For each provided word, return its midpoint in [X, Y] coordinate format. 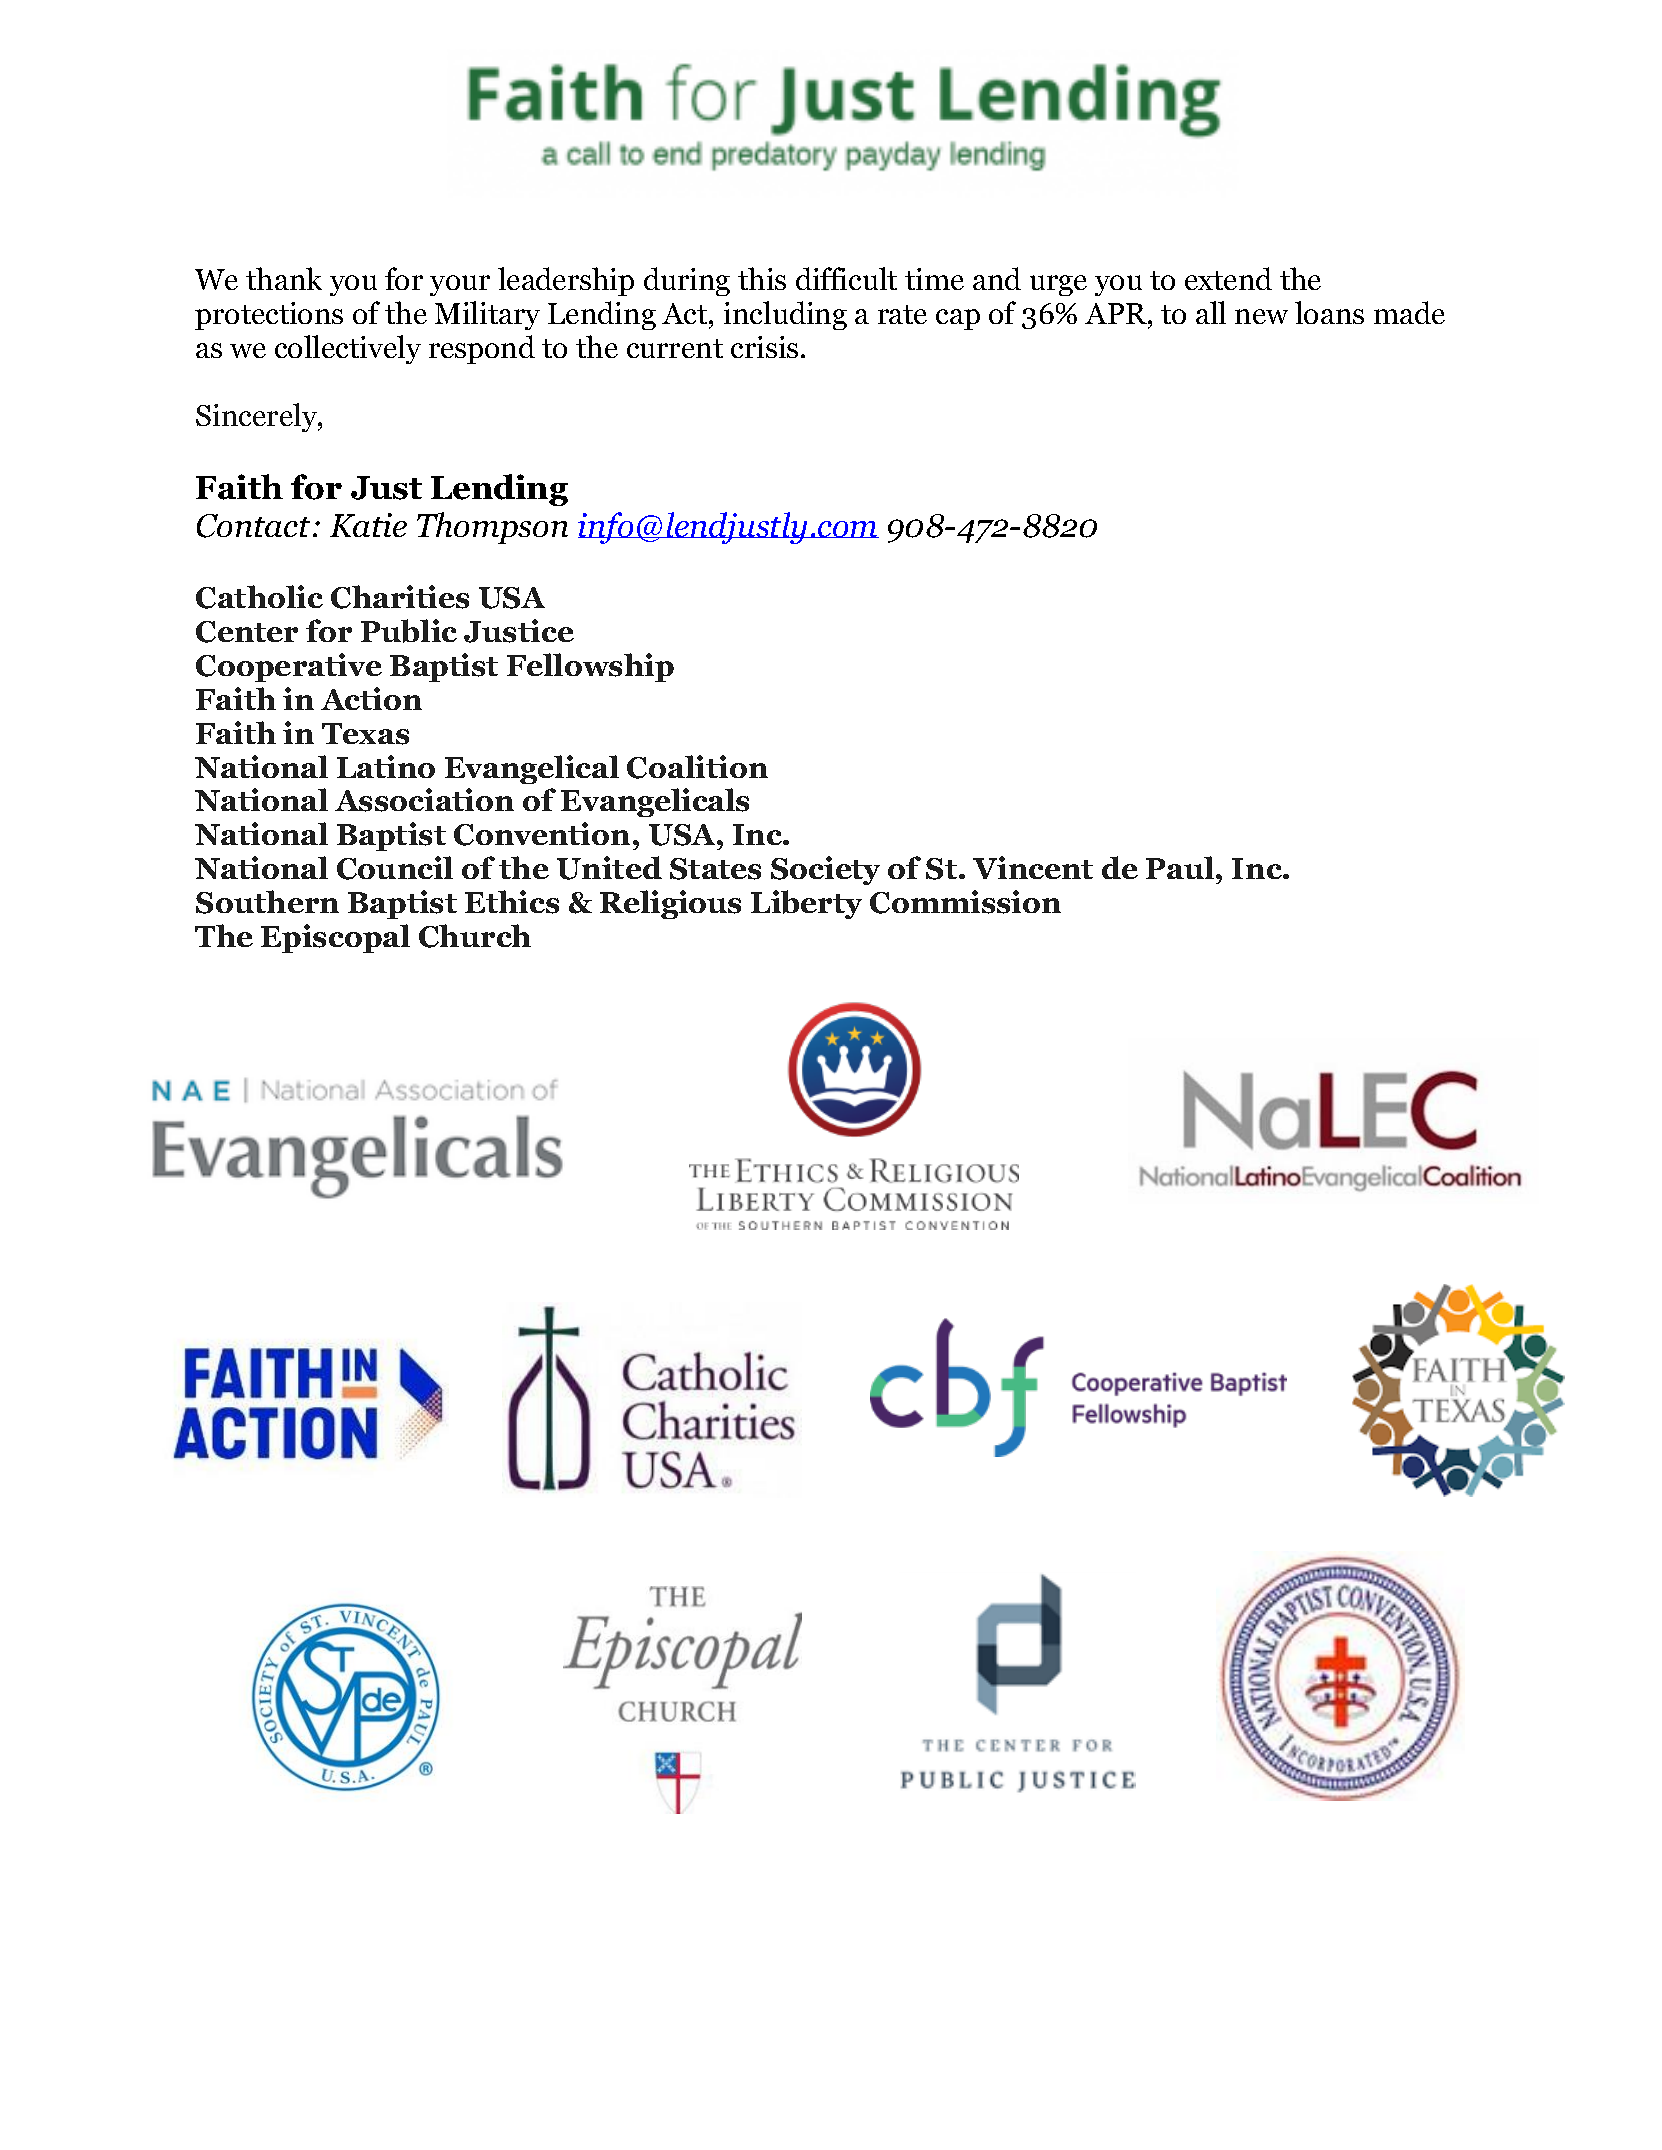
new [1261, 316]
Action [371, 698]
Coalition [697, 767]
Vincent [1033, 867]
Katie [368, 525]
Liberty [806, 904]
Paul [1181, 867]
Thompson [492, 528]
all [1211, 312]
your [460, 285]
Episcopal [335, 938]
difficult [846, 278]
